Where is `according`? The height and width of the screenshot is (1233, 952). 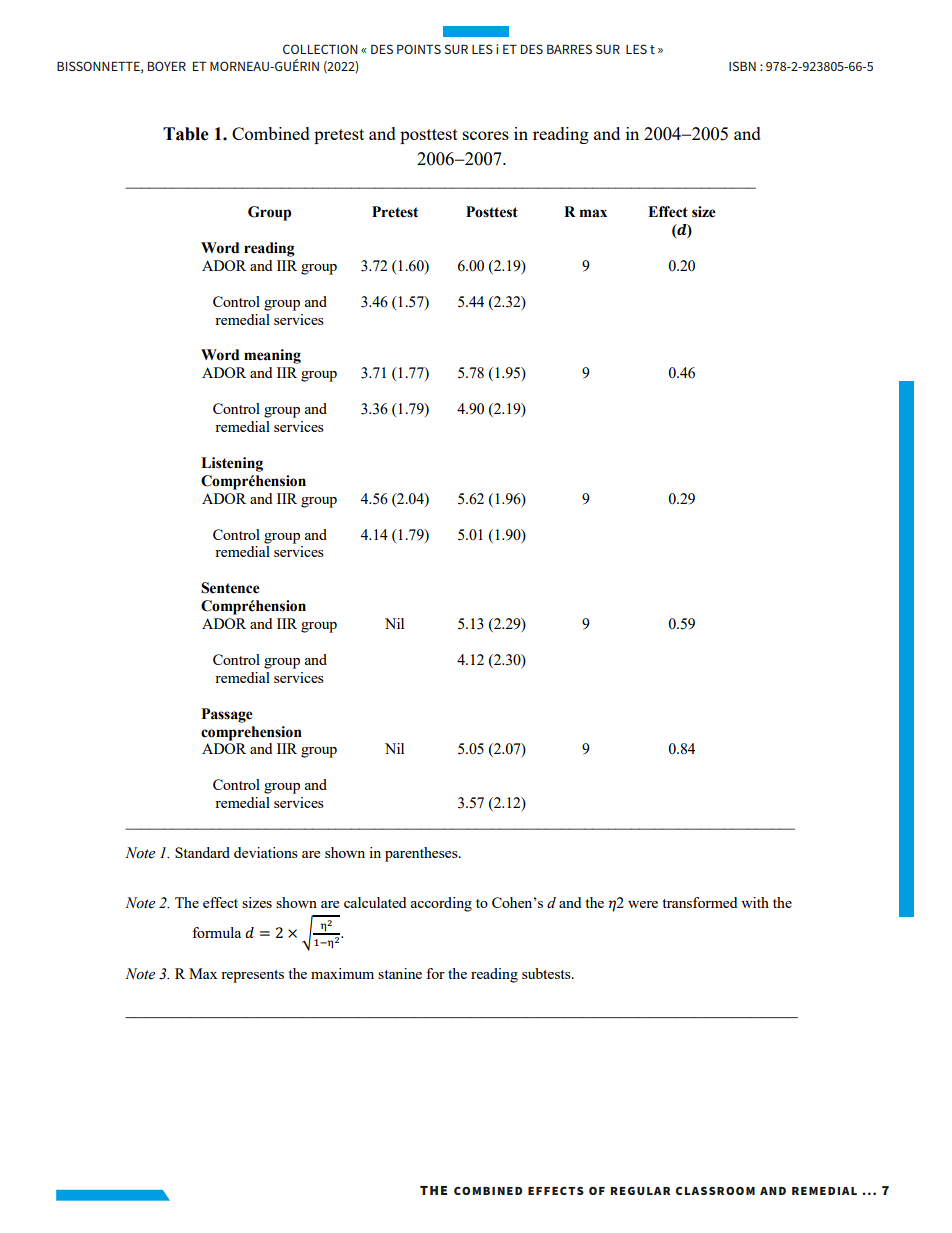
according is located at coordinates (441, 904).
